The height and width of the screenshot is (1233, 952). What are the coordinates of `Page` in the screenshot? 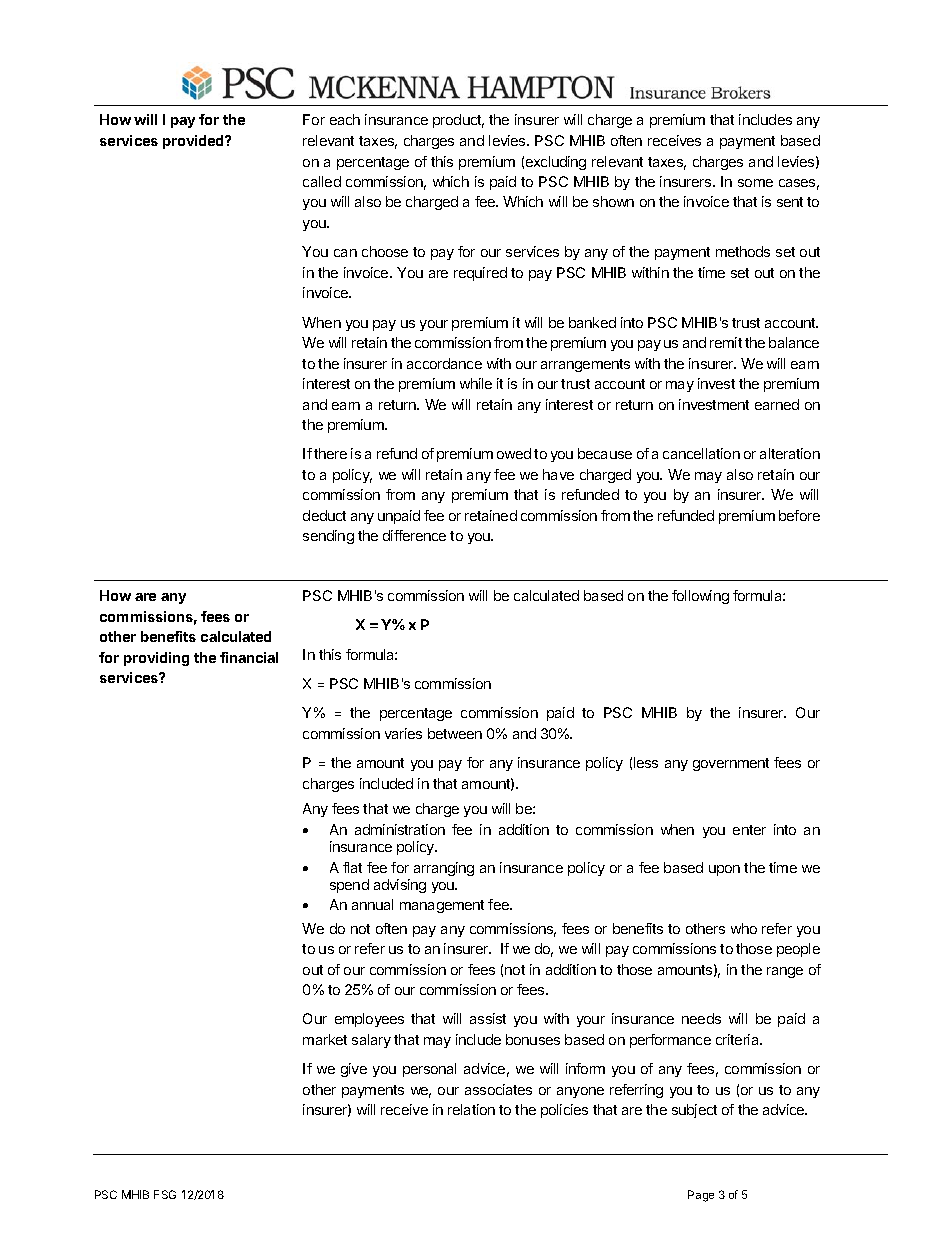 It's located at (701, 1196).
